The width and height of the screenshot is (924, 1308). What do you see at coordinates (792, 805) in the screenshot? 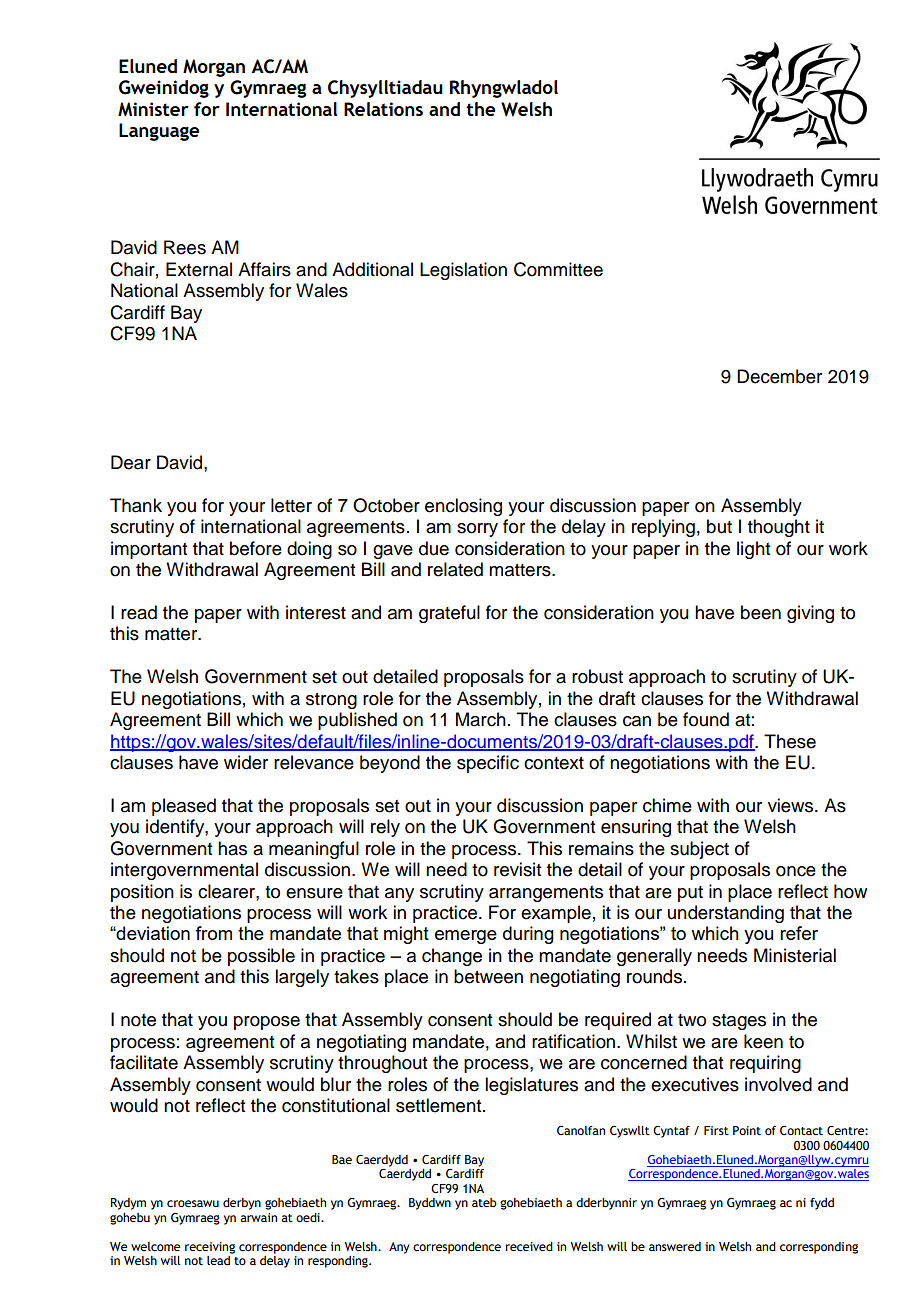
I see `views` at bounding box center [792, 805].
